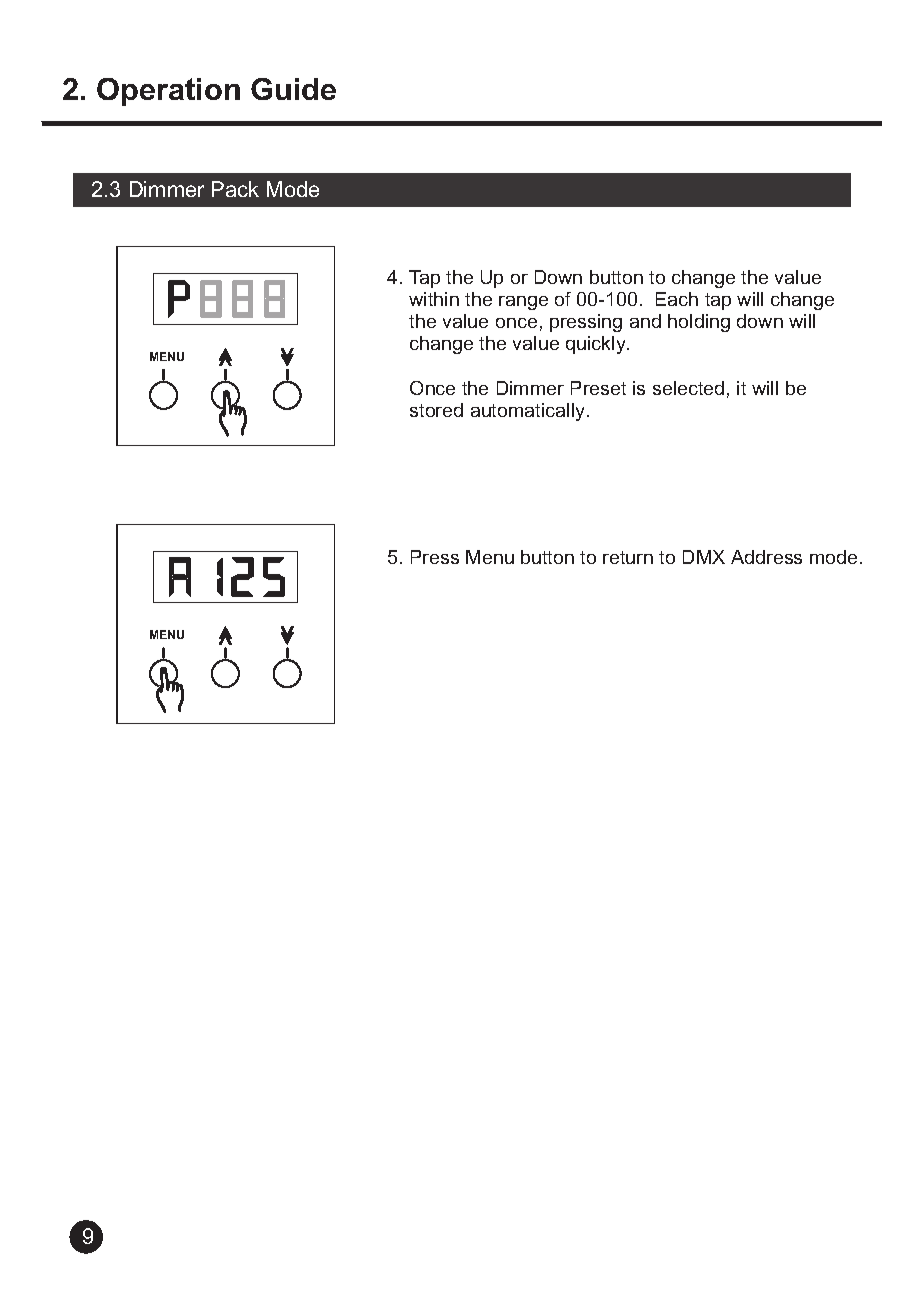 This screenshot has height=1309, width=924. Describe the element at coordinates (677, 299) in the screenshot. I see `Each` at that location.
